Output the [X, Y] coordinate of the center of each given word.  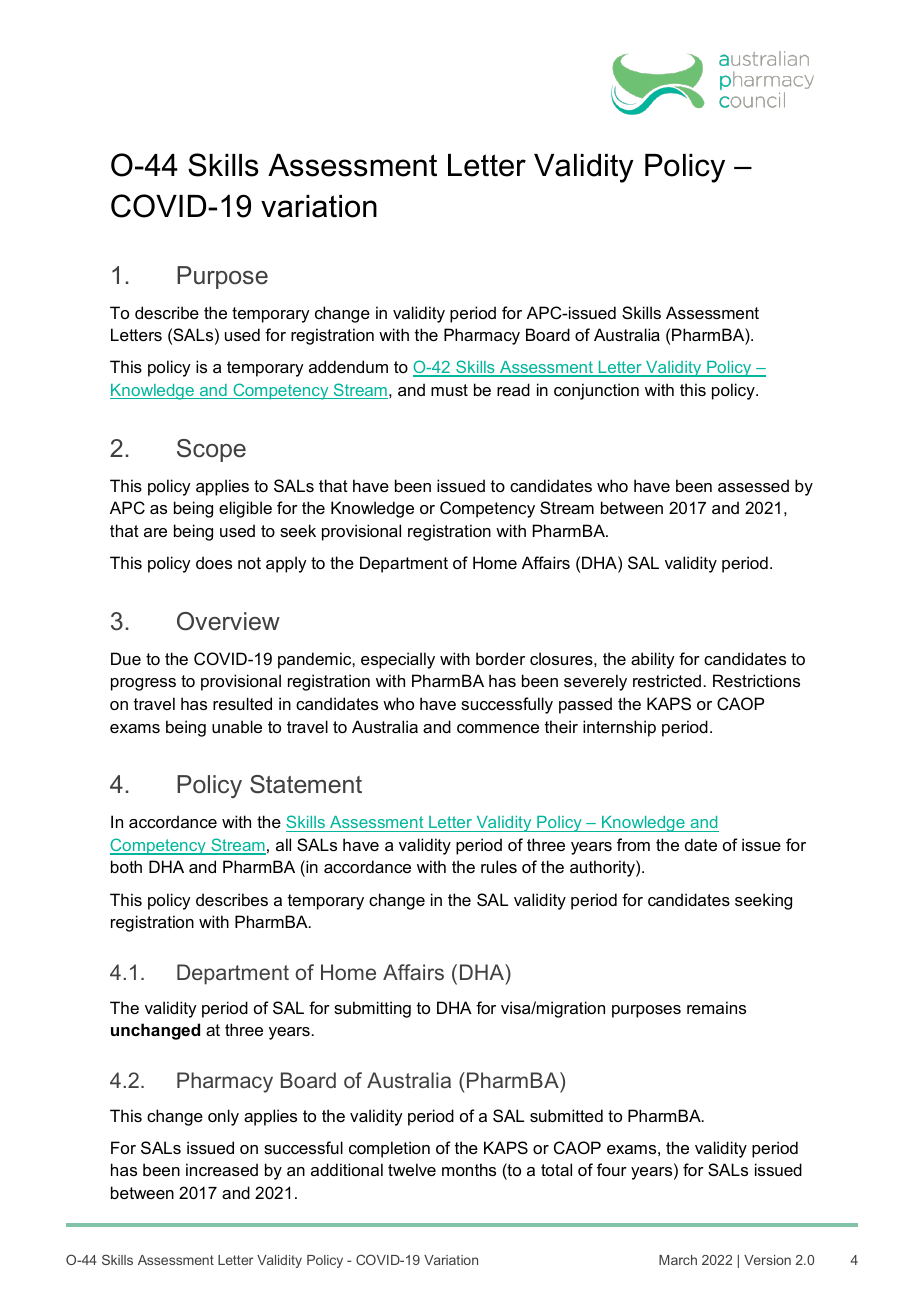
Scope [211, 450]
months [469, 1169]
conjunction [596, 391]
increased [222, 1169]
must [449, 390]
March [678, 1260]
